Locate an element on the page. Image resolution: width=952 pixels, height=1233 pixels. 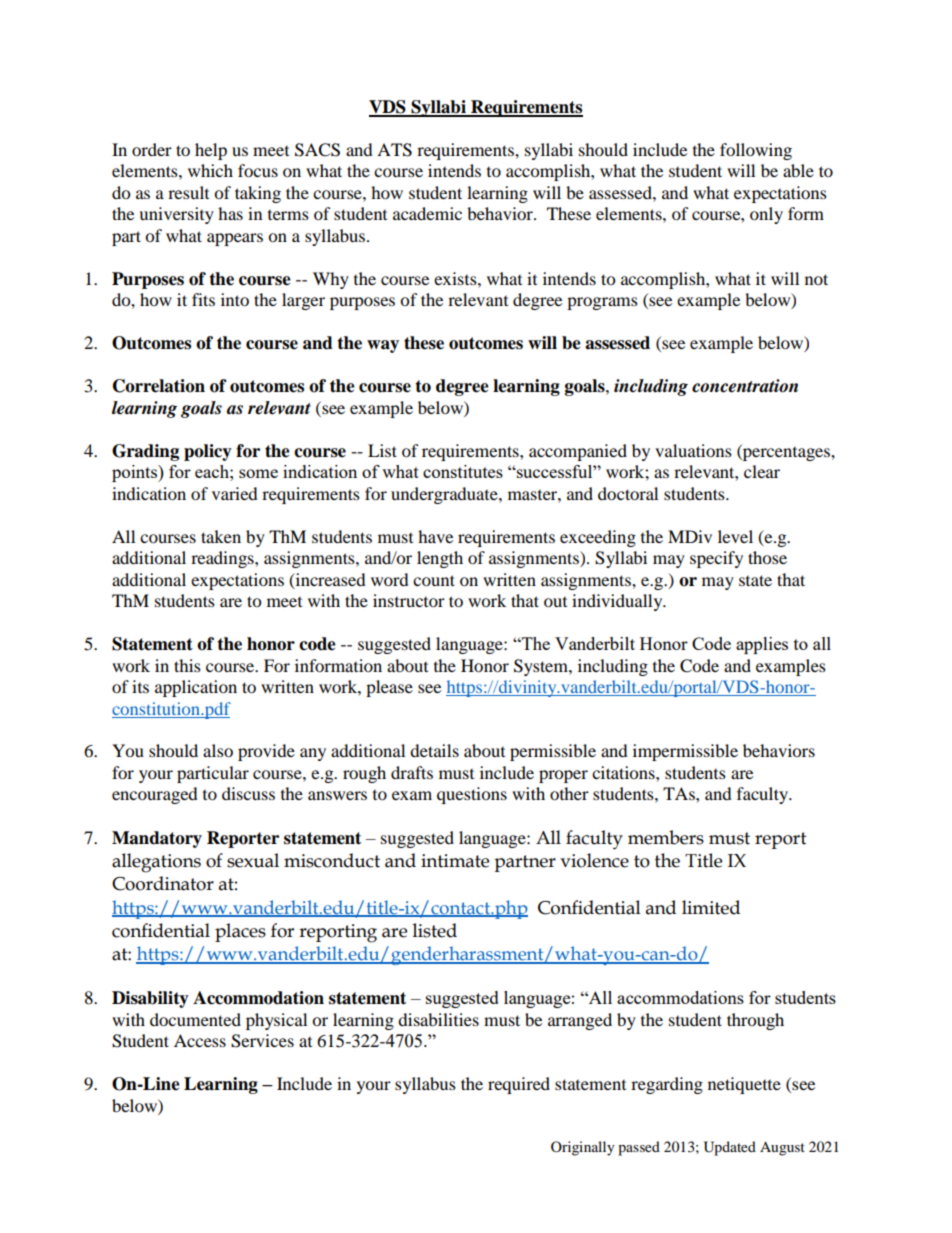
varied is located at coordinates (235, 493).
